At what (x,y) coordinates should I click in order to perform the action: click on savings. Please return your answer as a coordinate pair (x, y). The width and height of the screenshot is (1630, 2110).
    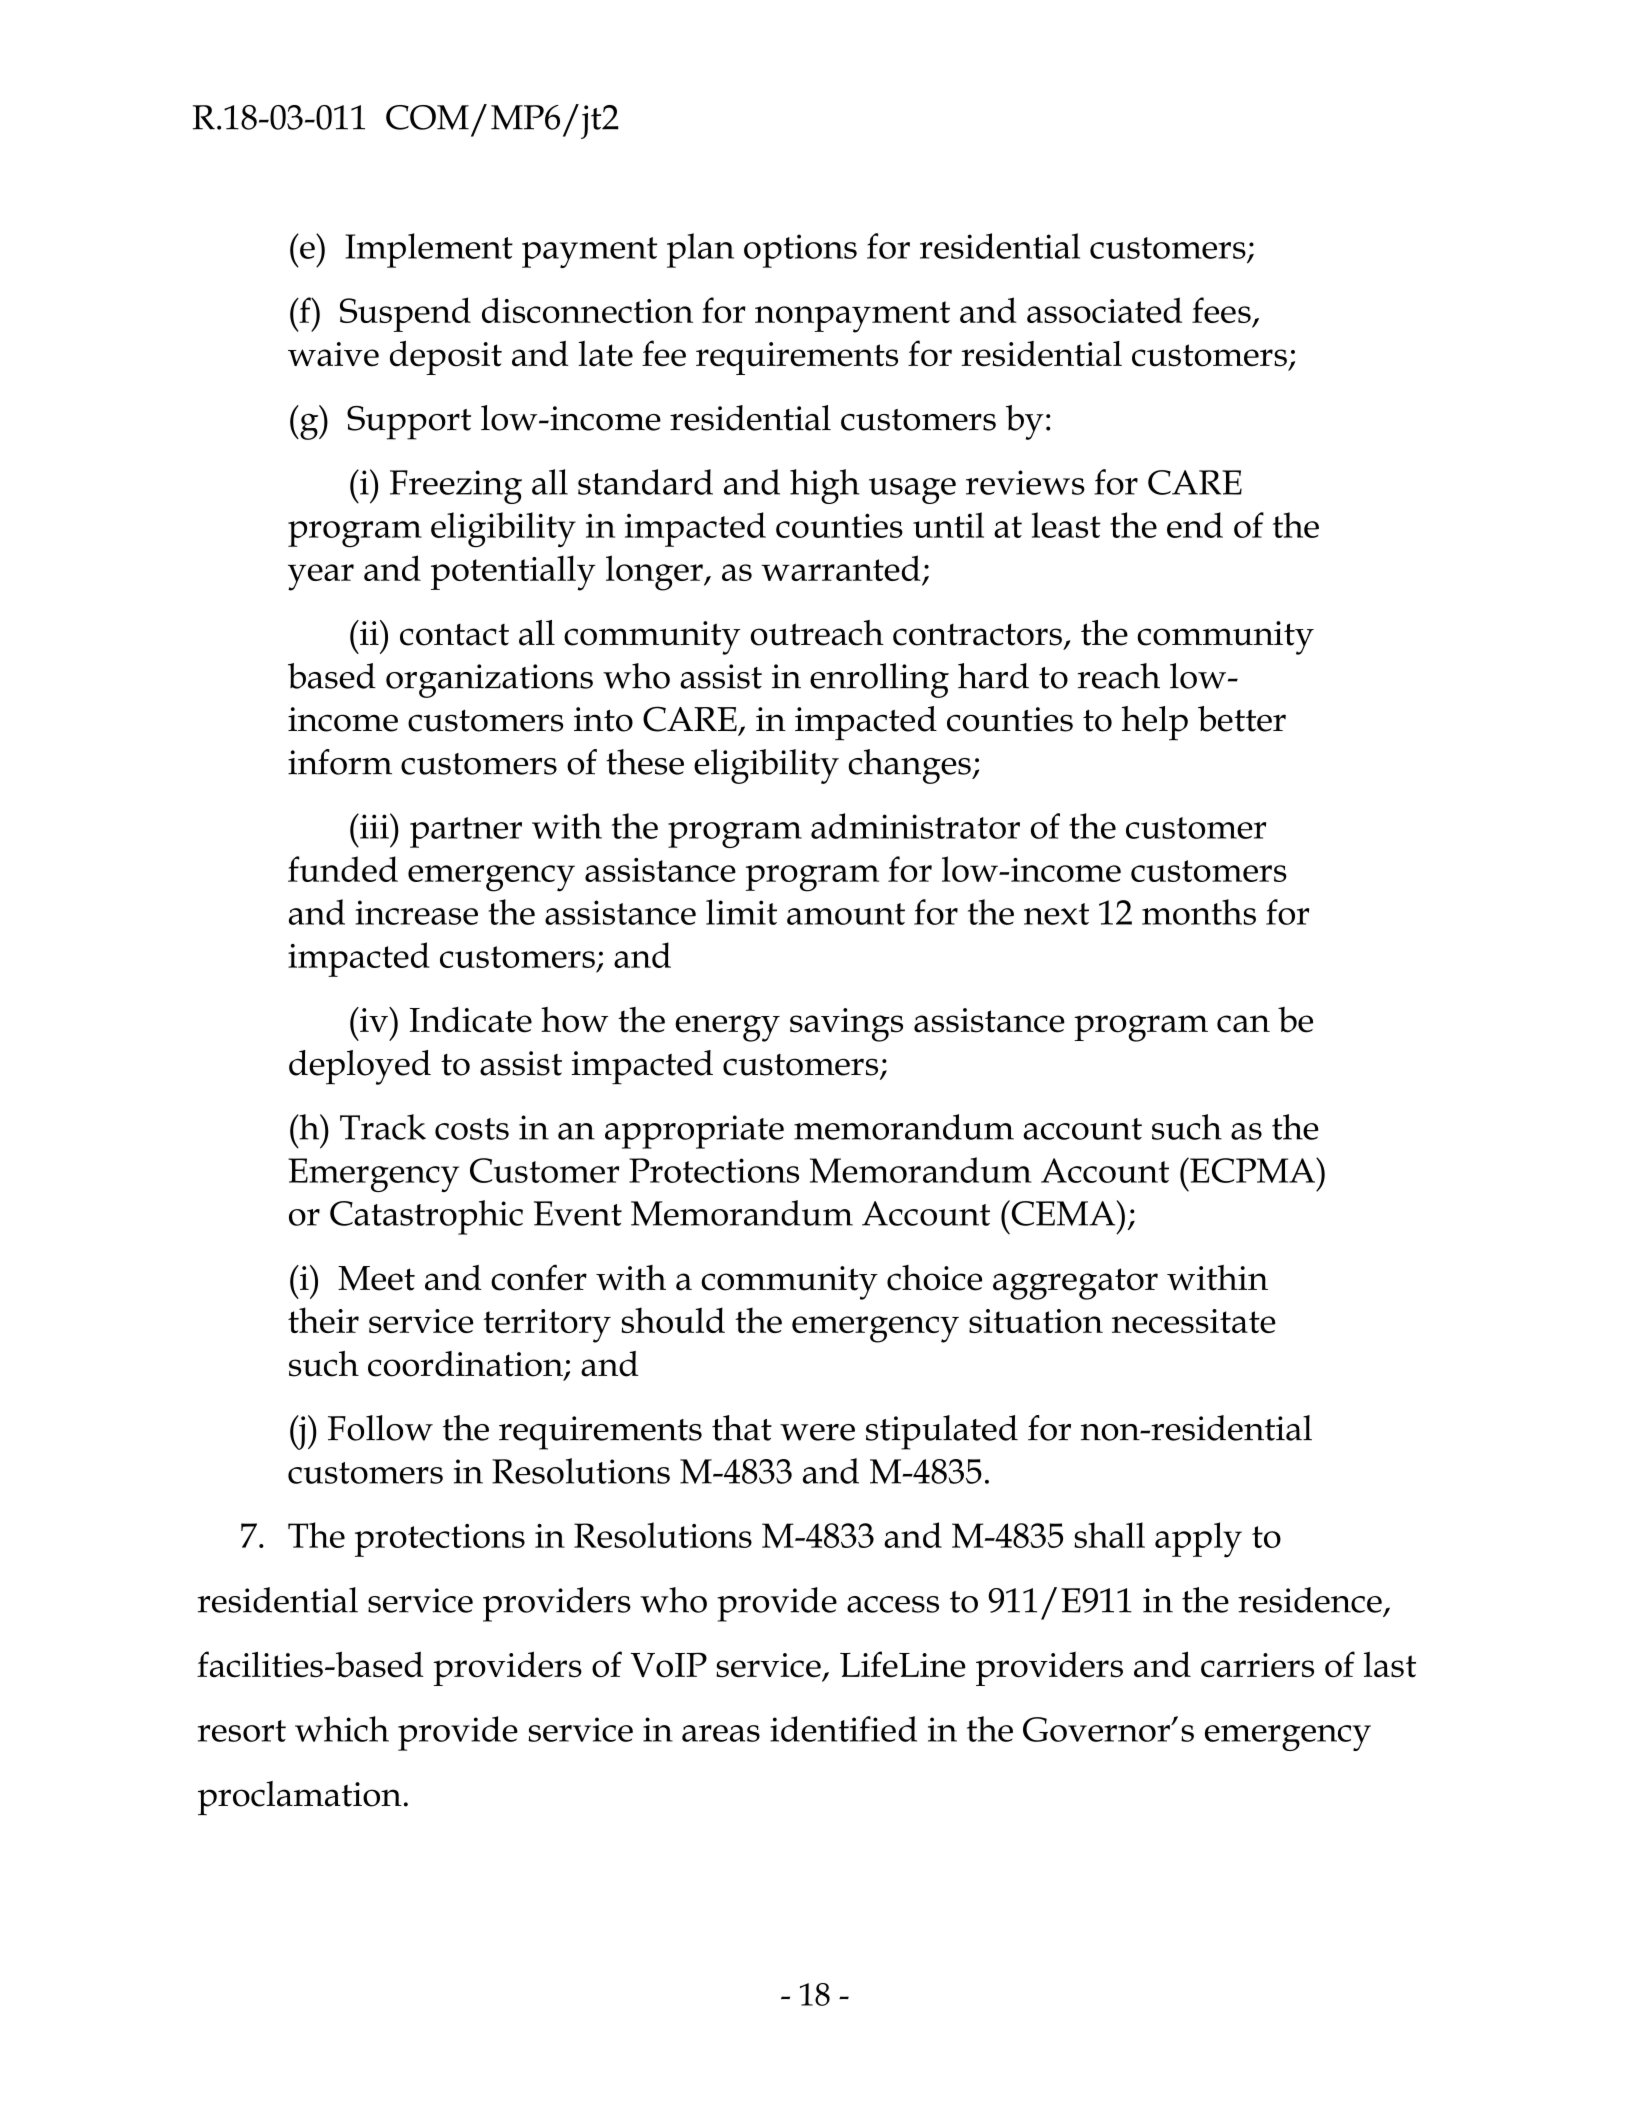
    Looking at the image, I should click on (846, 1025).
